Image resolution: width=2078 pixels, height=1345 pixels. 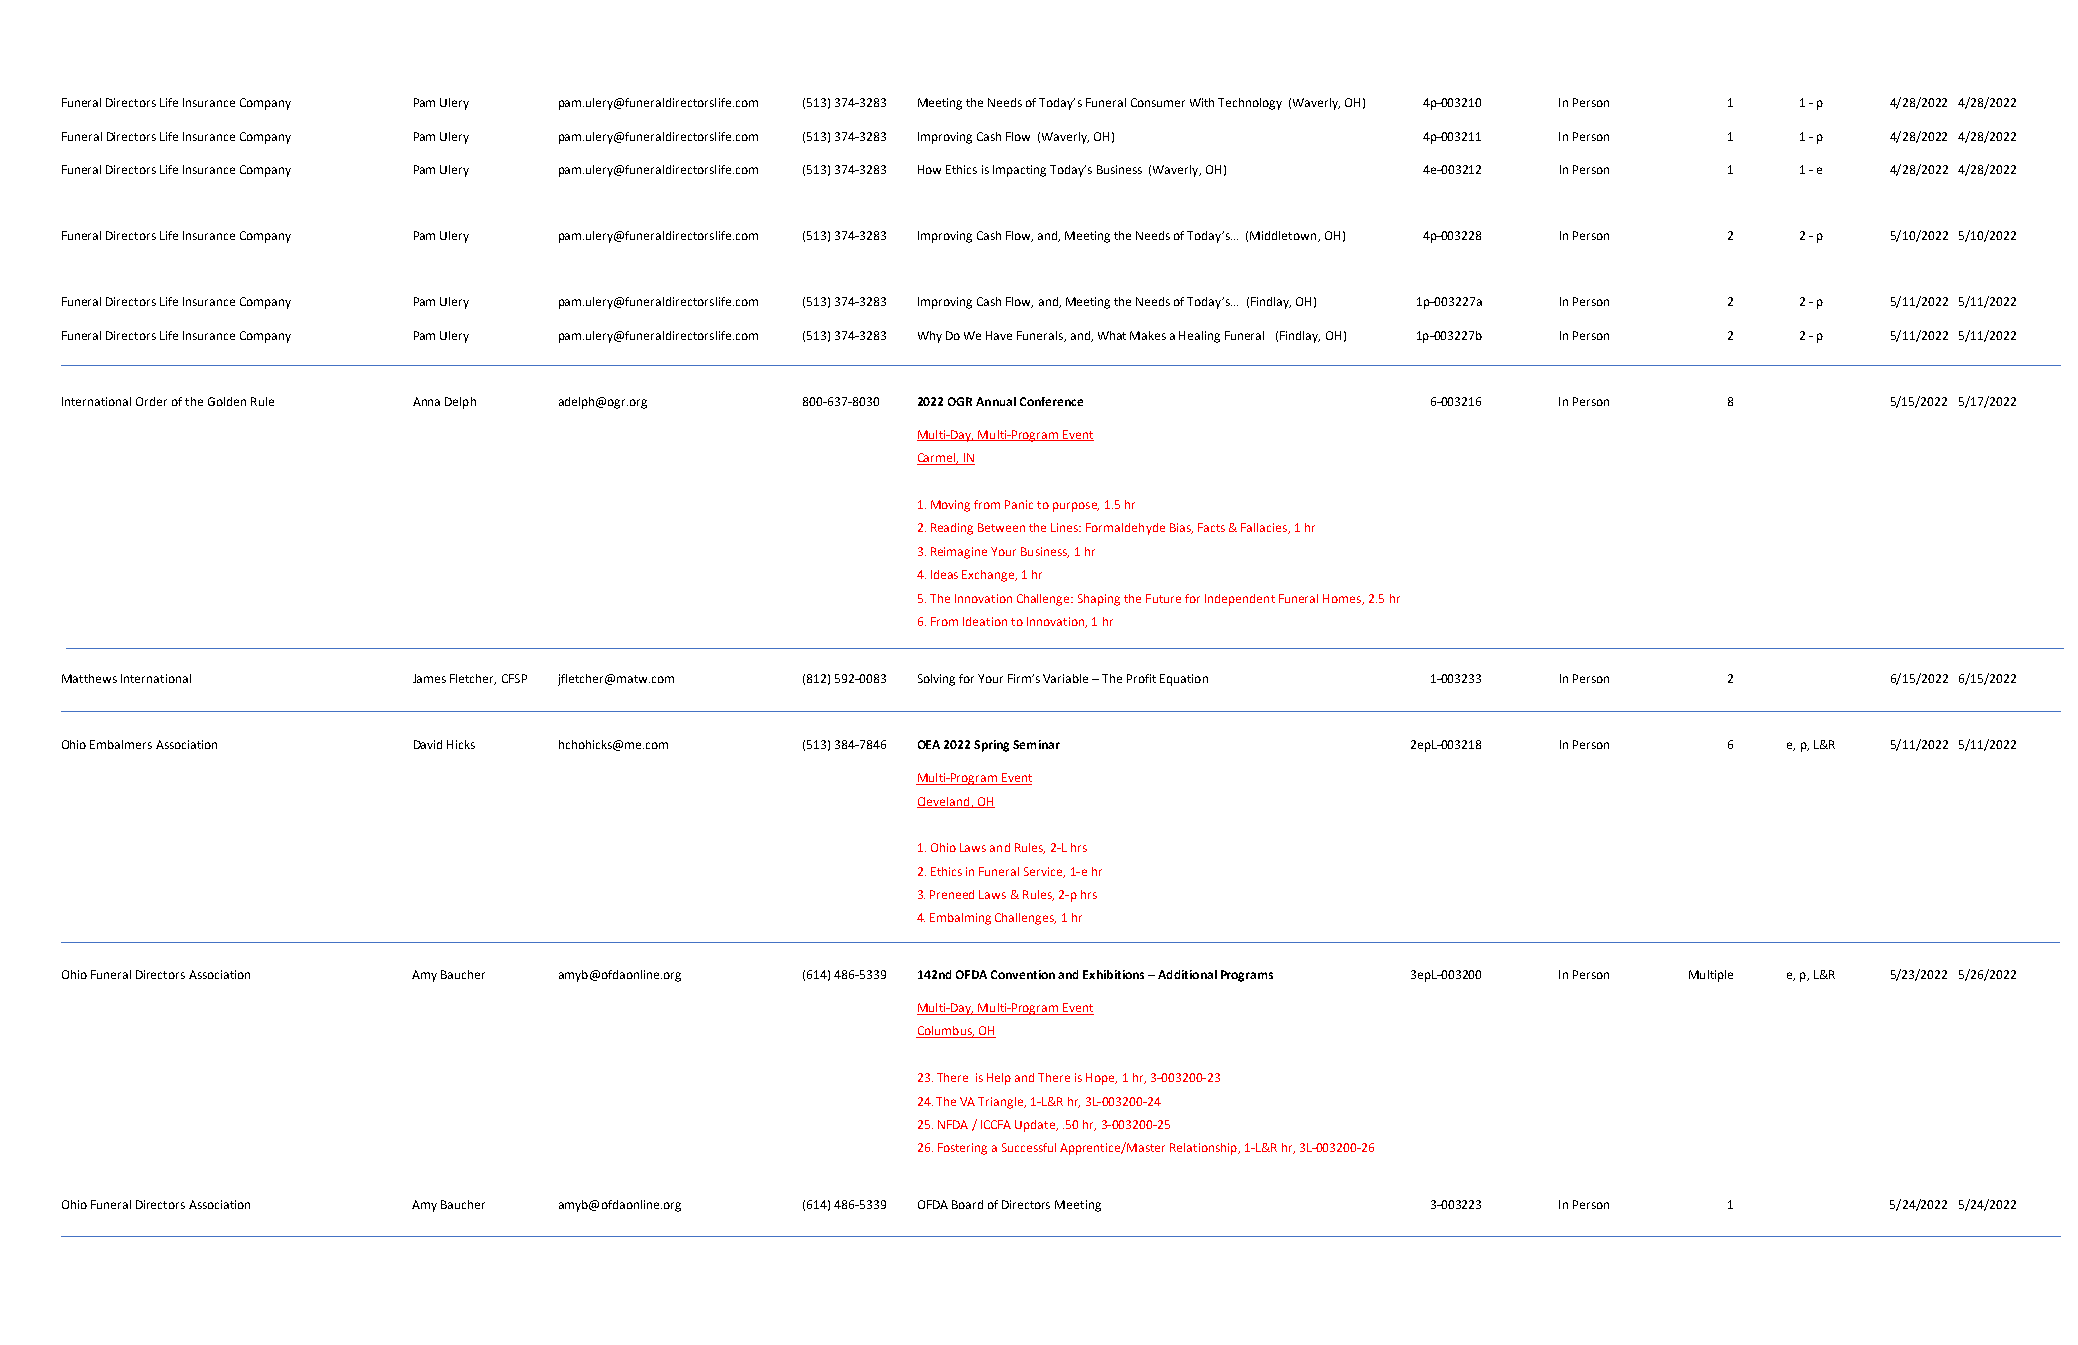 What do you see at coordinates (960, 919) in the image?
I see `Embalming` at bounding box center [960, 919].
